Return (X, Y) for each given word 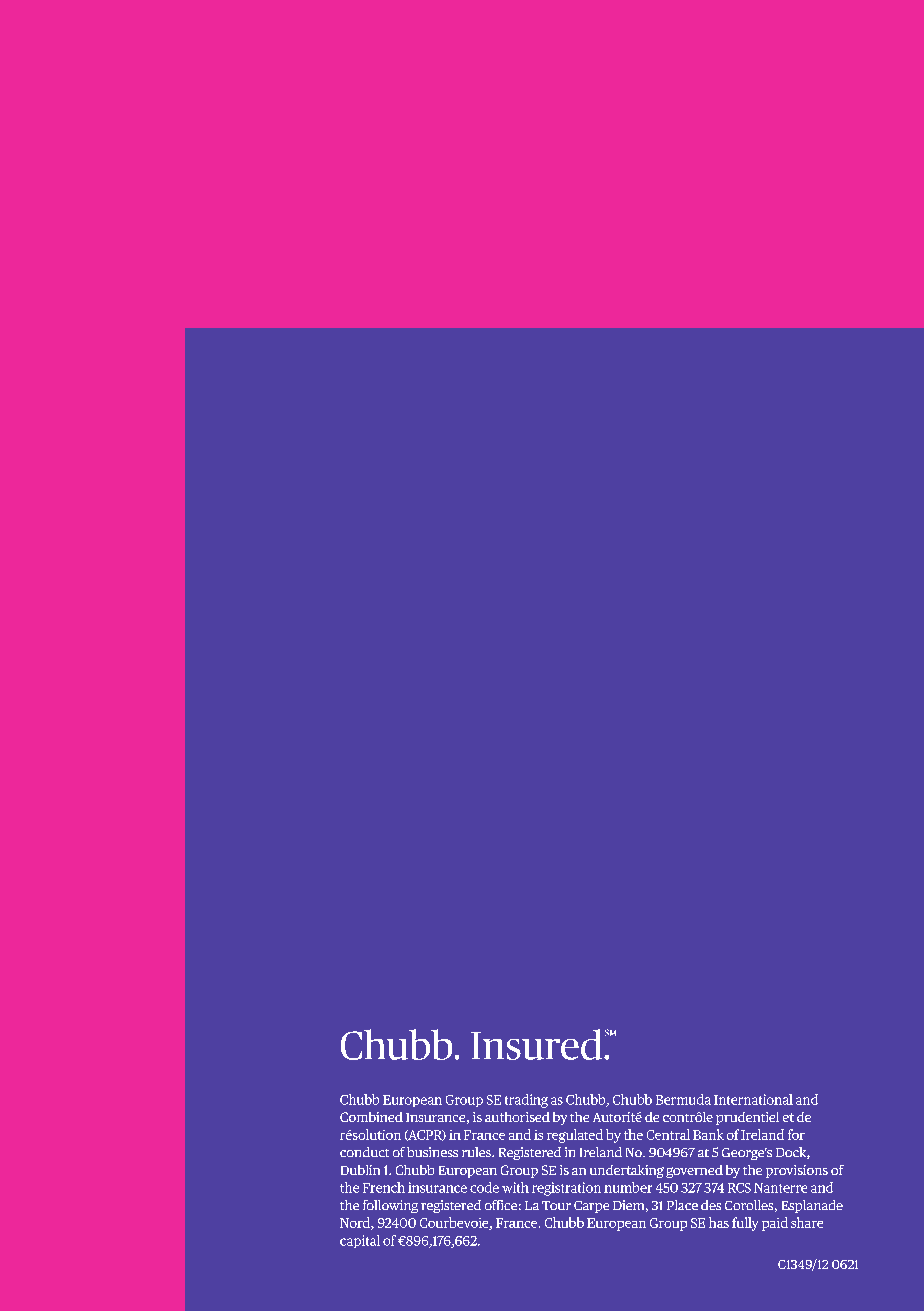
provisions (797, 1171)
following (390, 1206)
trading (526, 1101)
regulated (575, 1136)
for (796, 1134)
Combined (371, 1117)
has (719, 1222)
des (711, 1205)
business (432, 1152)
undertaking (627, 1171)
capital (360, 1241)
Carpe (591, 1207)
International (753, 1099)
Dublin (360, 1170)
